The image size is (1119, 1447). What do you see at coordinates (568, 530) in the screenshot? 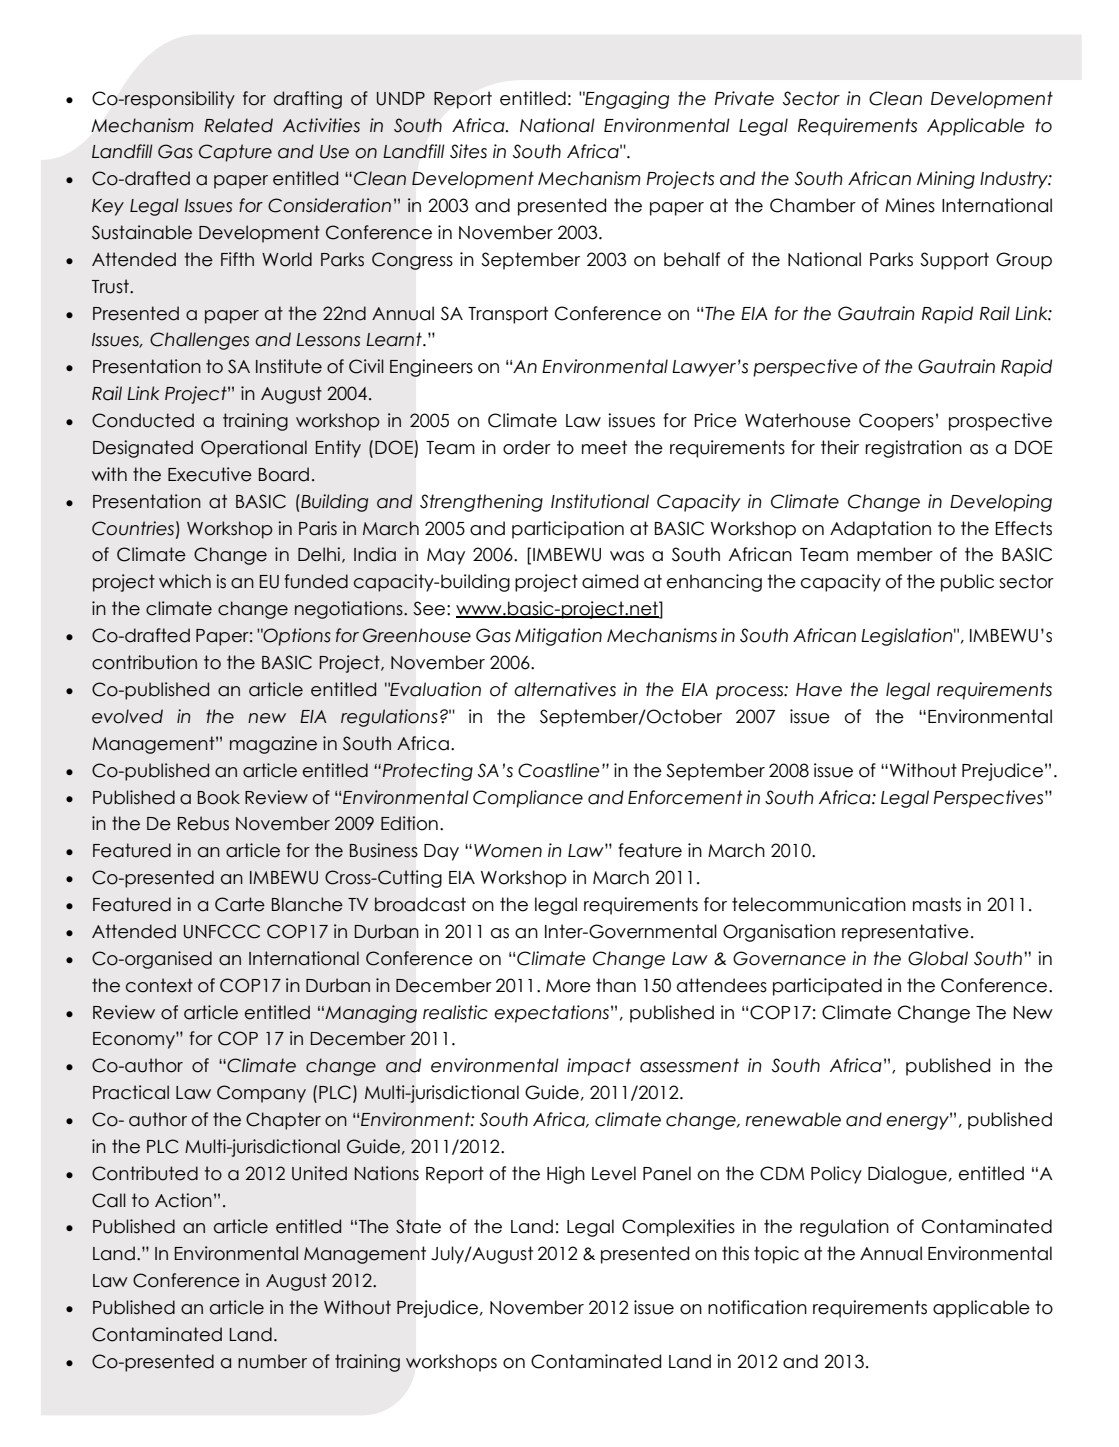
I see `participation` at bounding box center [568, 530].
